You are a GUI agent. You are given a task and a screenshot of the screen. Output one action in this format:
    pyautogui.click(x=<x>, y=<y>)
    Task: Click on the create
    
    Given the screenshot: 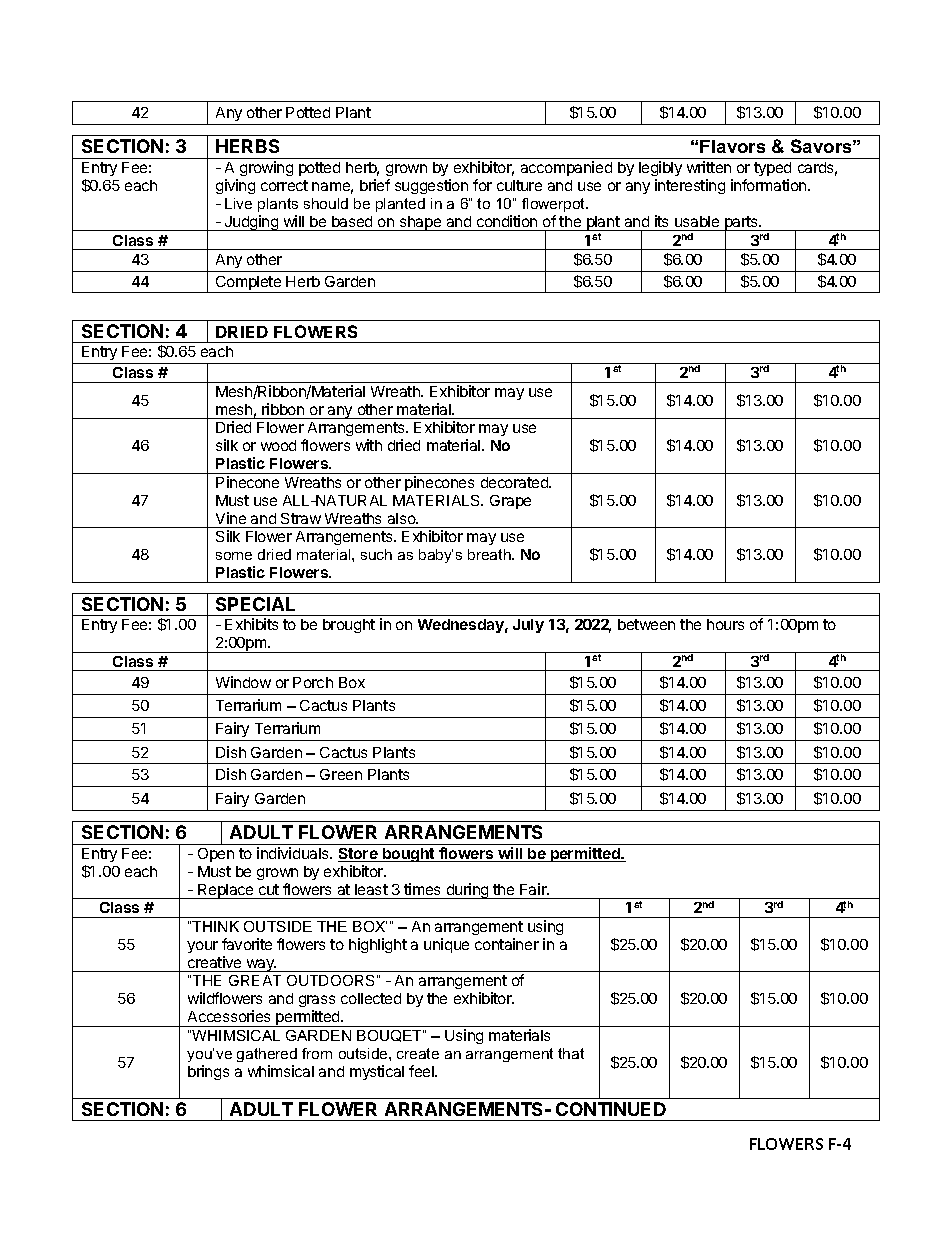 What is the action you would take?
    pyautogui.click(x=418, y=1053)
